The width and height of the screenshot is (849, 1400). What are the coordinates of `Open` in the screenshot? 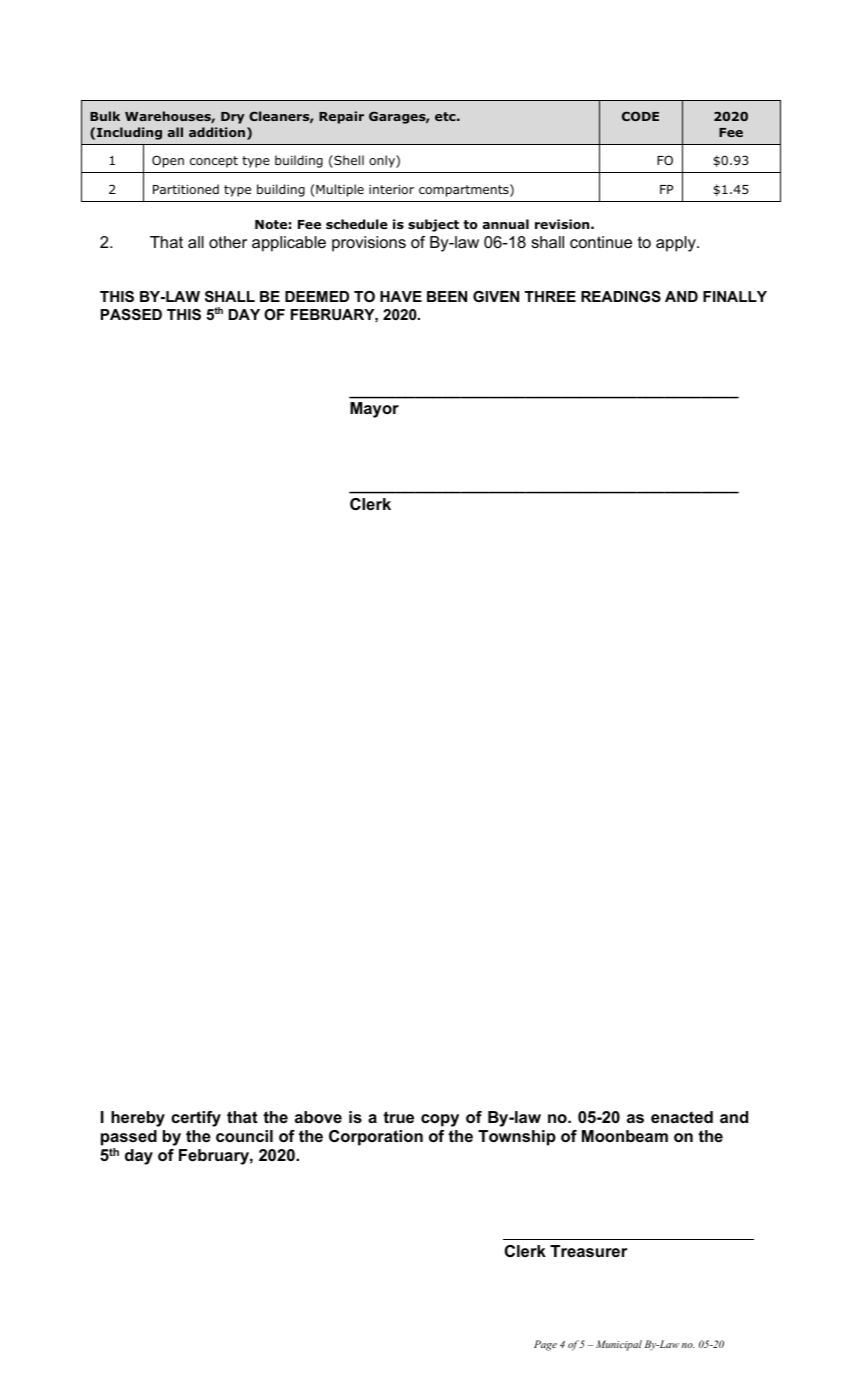 It's located at (168, 161).
